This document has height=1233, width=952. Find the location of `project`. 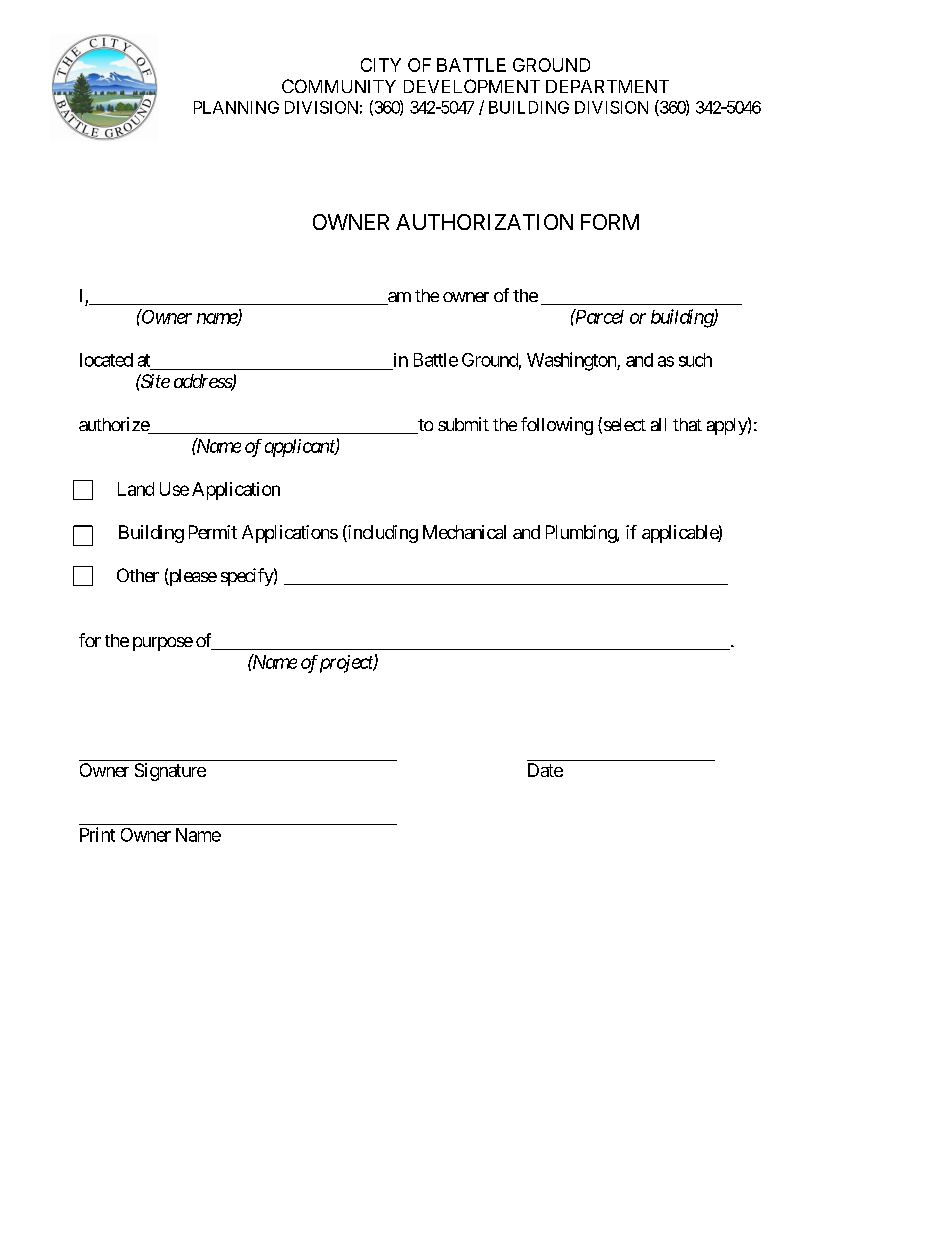

project is located at coordinates (347, 664).
